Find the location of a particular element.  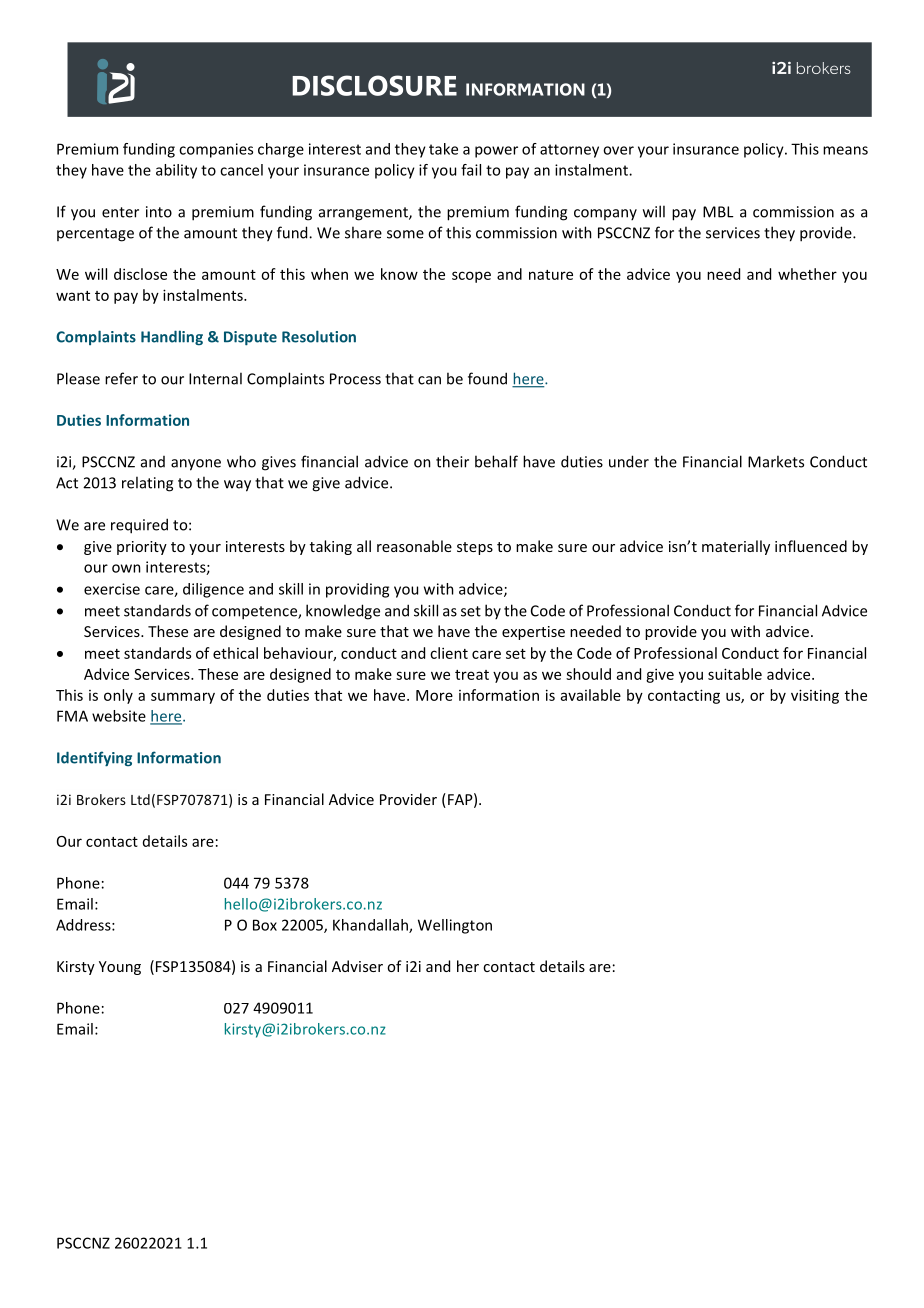

suitable is located at coordinates (735, 674).
